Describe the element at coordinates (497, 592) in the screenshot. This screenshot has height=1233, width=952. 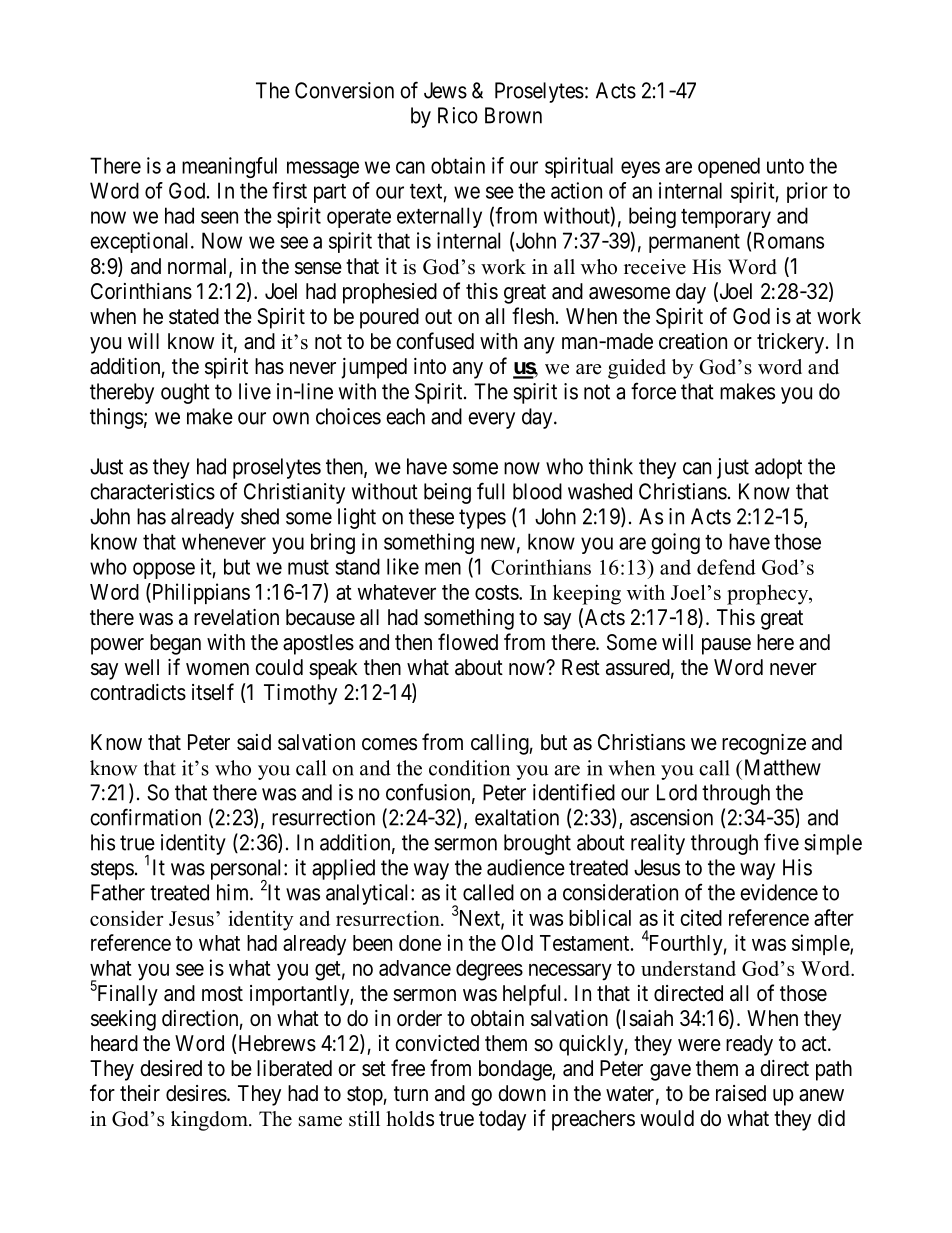
I see `costs` at that location.
